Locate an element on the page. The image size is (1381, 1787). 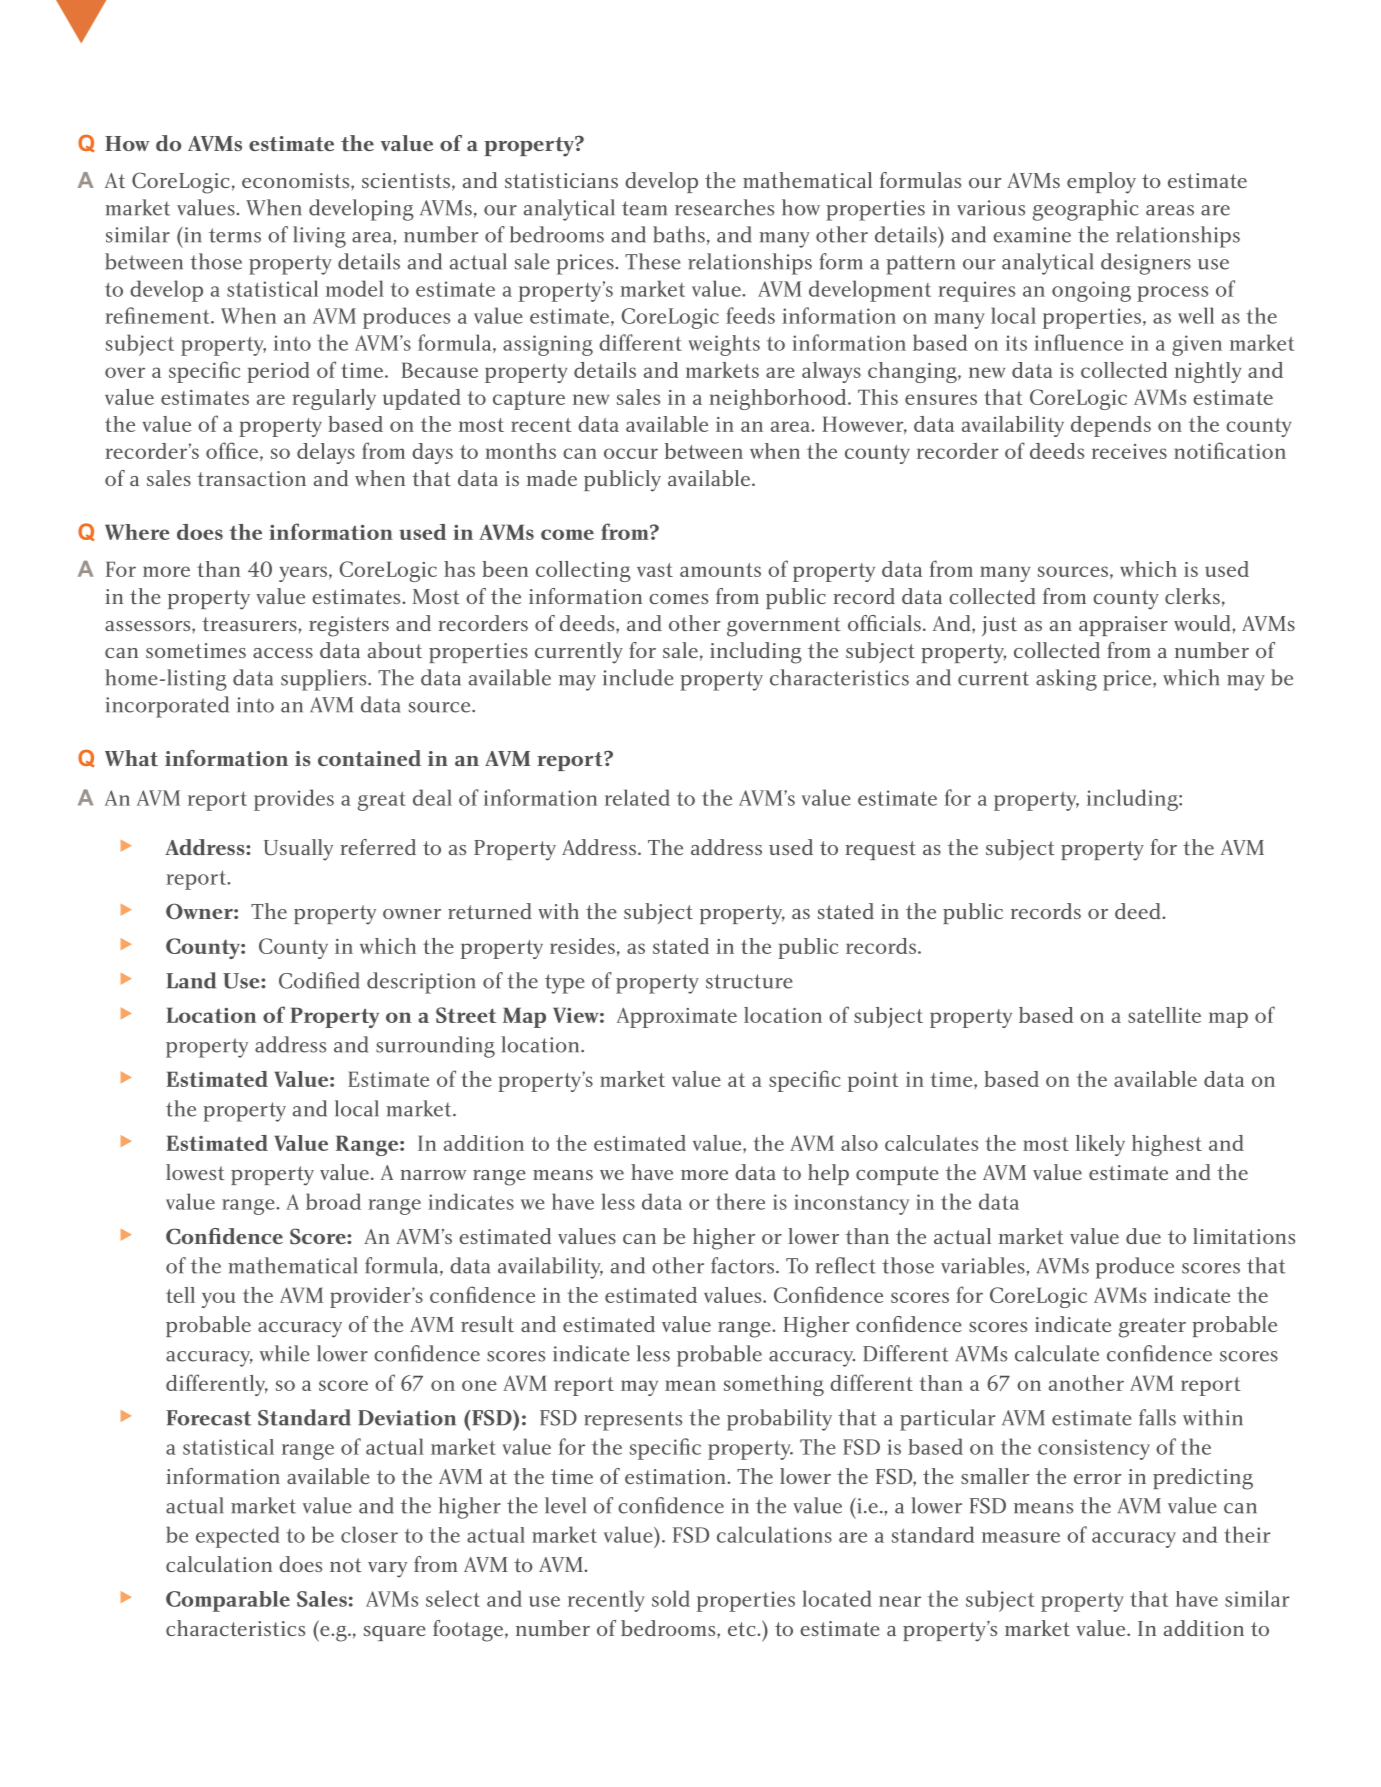
request is located at coordinates (880, 850).
